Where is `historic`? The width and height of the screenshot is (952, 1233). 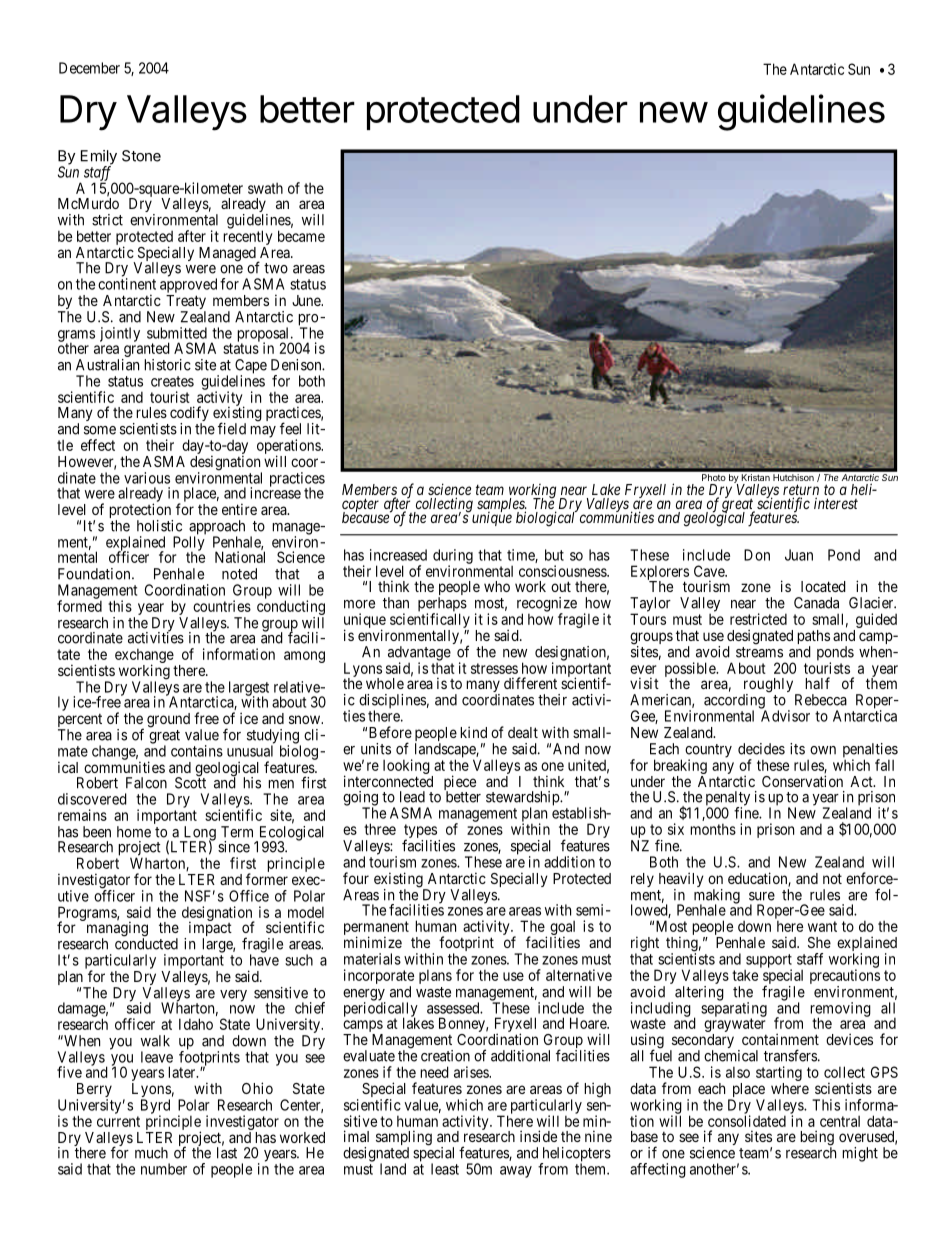
historic is located at coordinates (167, 365).
